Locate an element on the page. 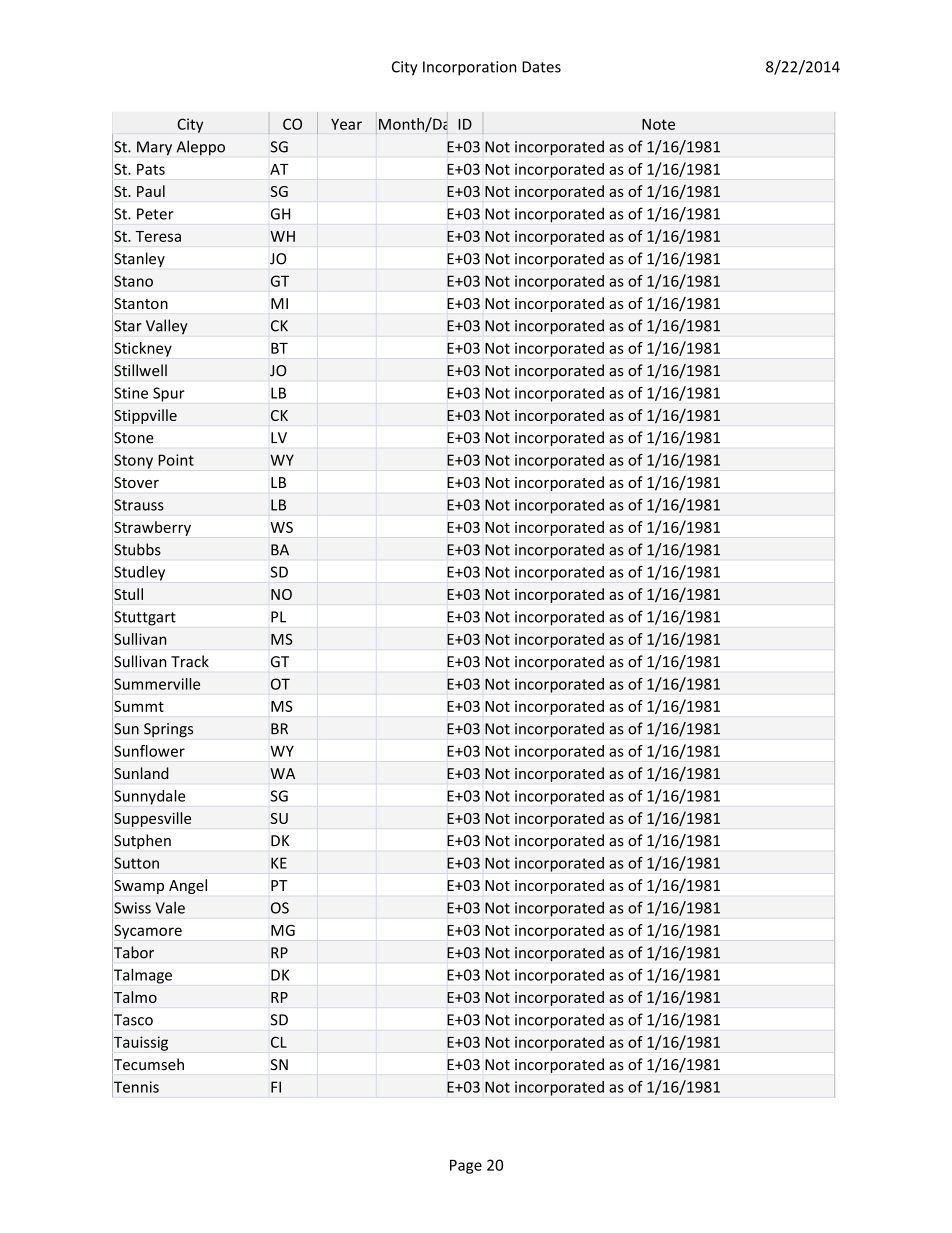 The width and height of the image is (952, 1233). Aleppo is located at coordinates (201, 148).
